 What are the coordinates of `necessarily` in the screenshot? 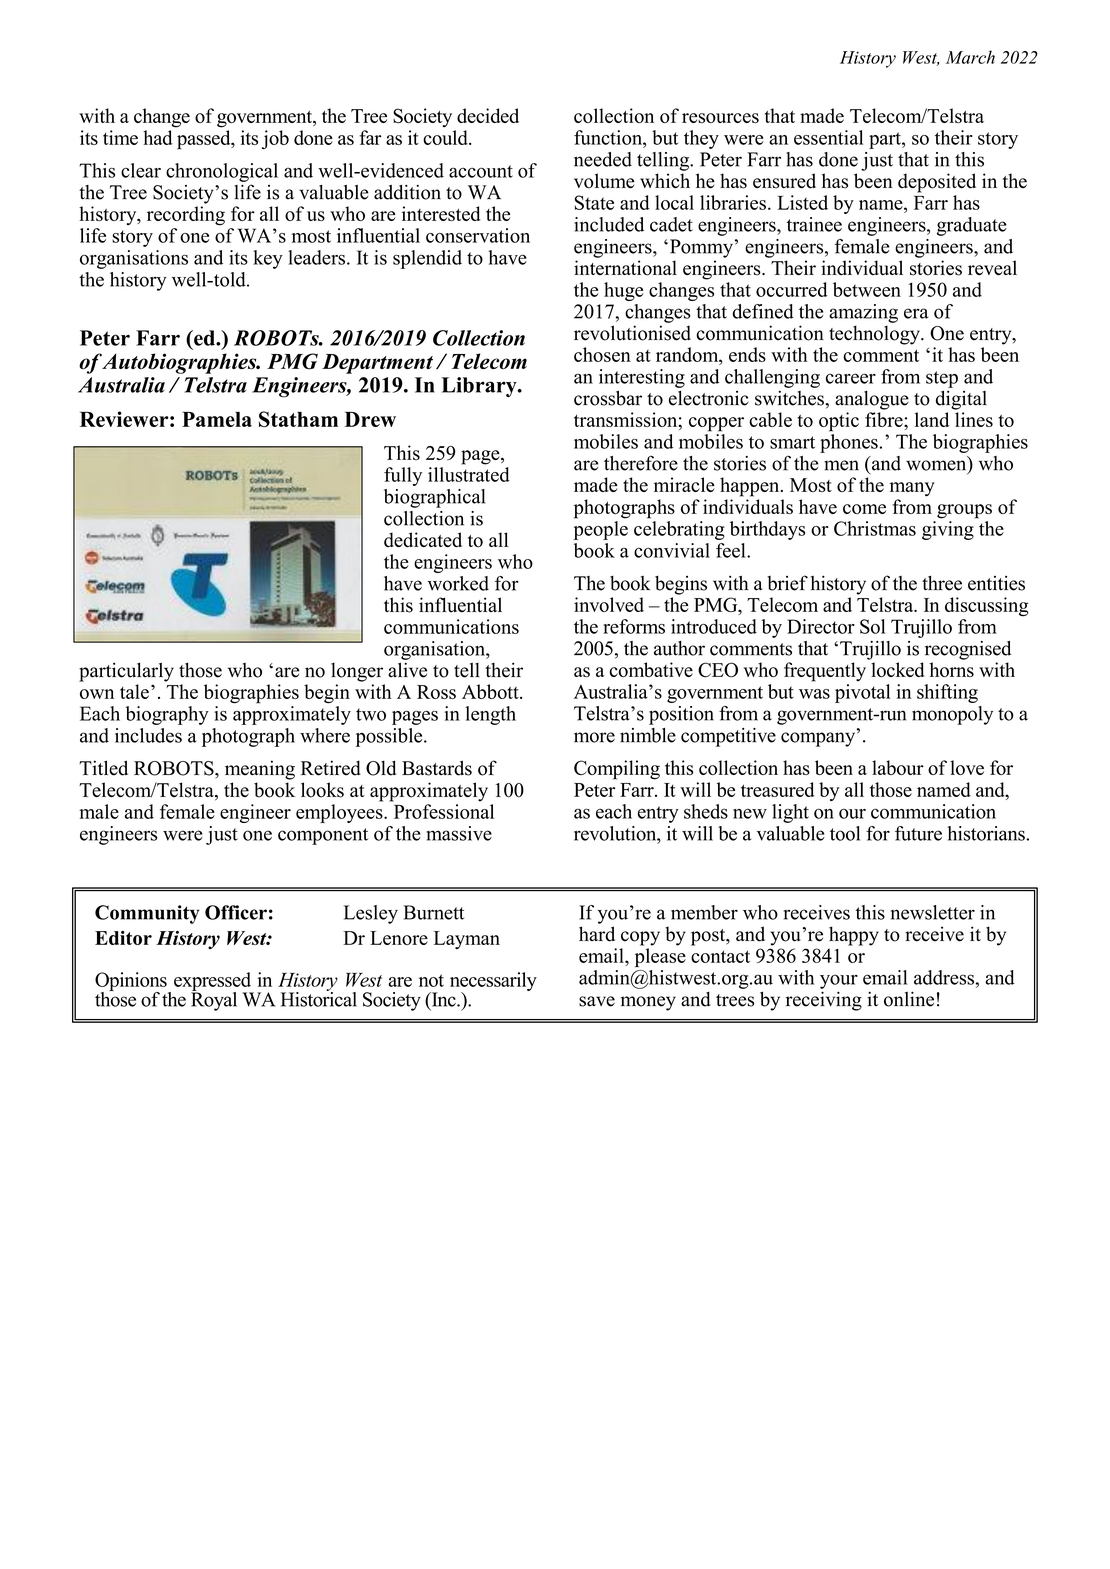 It's located at (493, 982).
